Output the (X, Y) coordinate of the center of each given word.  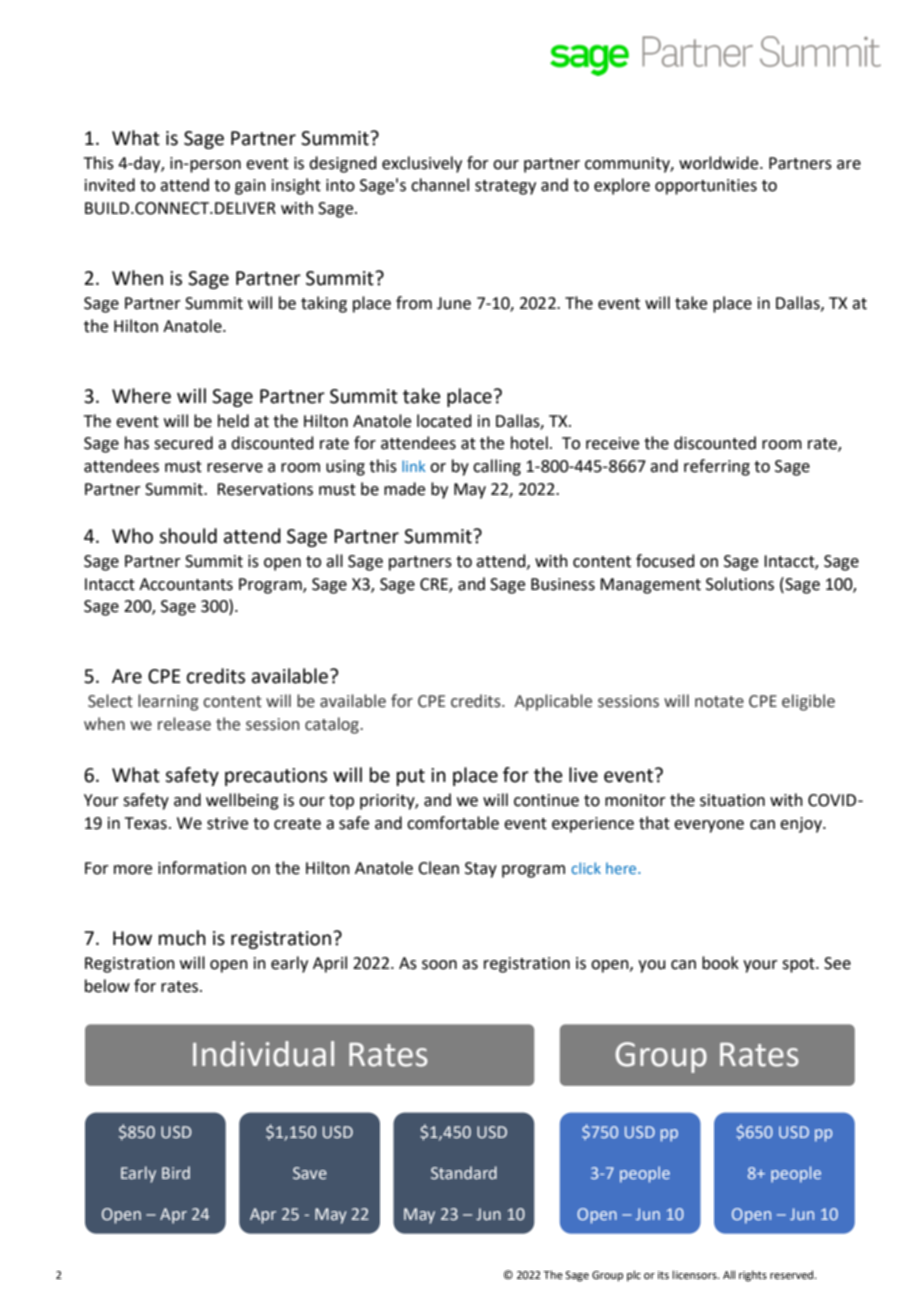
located (444, 421)
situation (732, 800)
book (720, 963)
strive (227, 823)
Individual (263, 1054)
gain (250, 187)
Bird (176, 1172)
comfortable (453, 823)
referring (717, 467)
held (233, 421)
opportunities (706, 187)
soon (439, 965)
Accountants (186, 584)
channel (440, 185)
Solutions (740, 584)
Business (563, 584)
